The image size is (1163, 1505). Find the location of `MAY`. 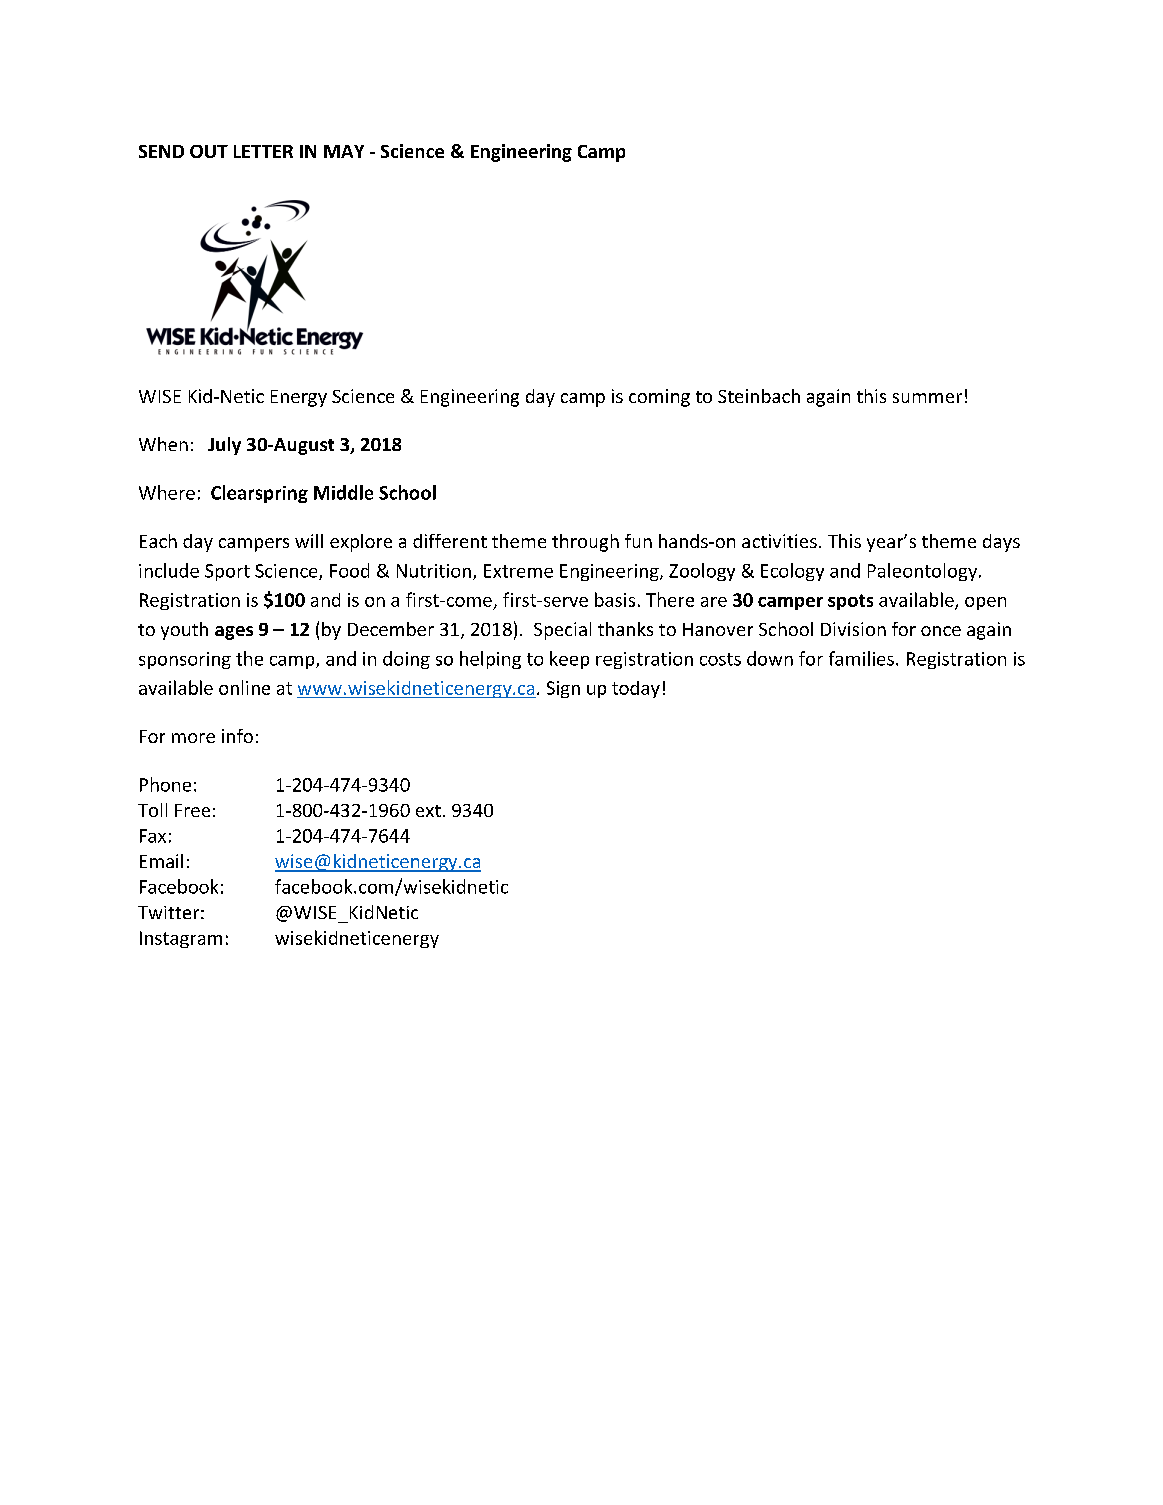

MAY is located at coordinates (344, 151).
